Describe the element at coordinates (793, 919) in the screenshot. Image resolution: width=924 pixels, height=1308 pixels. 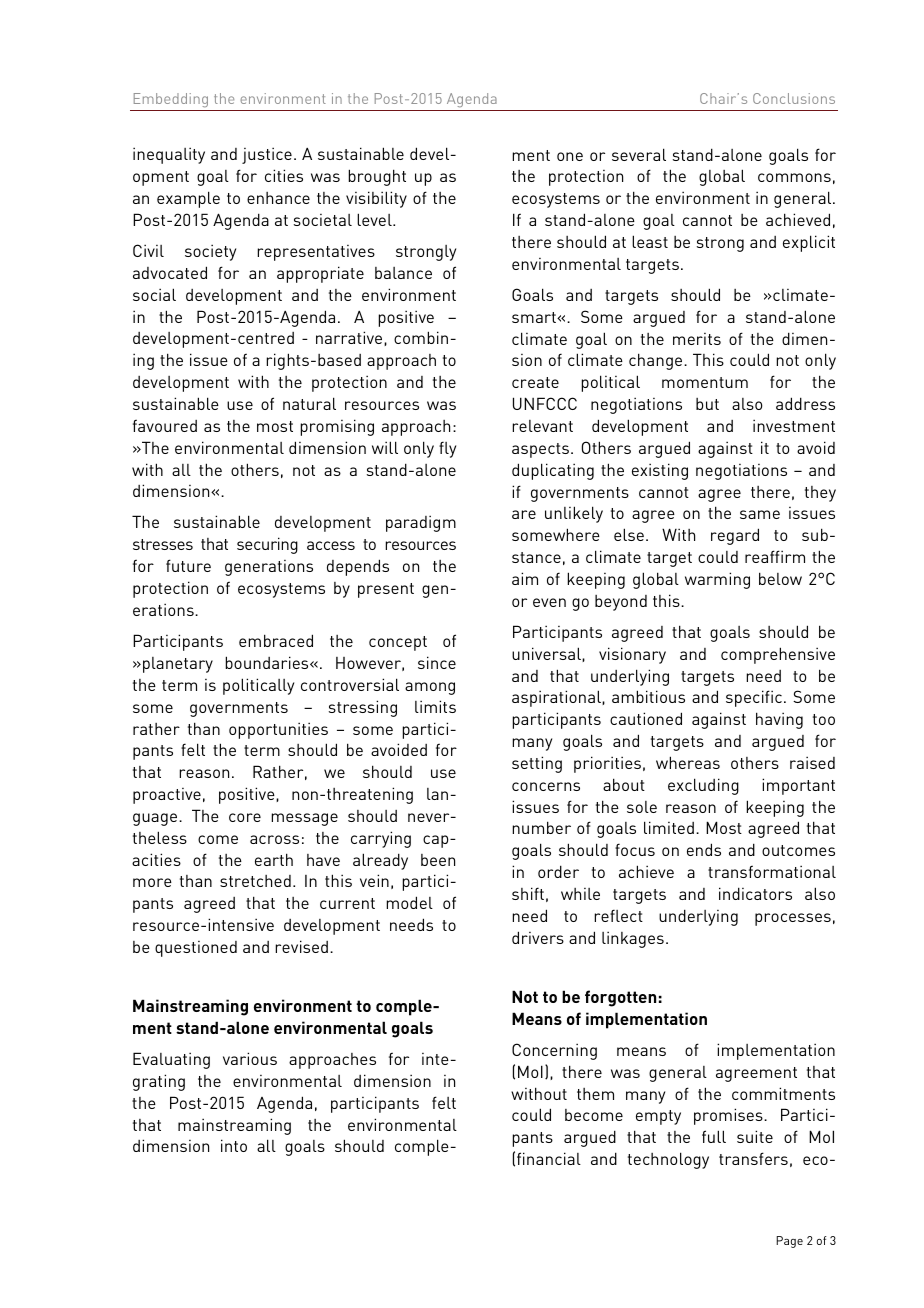
I see `processes` at that location.
